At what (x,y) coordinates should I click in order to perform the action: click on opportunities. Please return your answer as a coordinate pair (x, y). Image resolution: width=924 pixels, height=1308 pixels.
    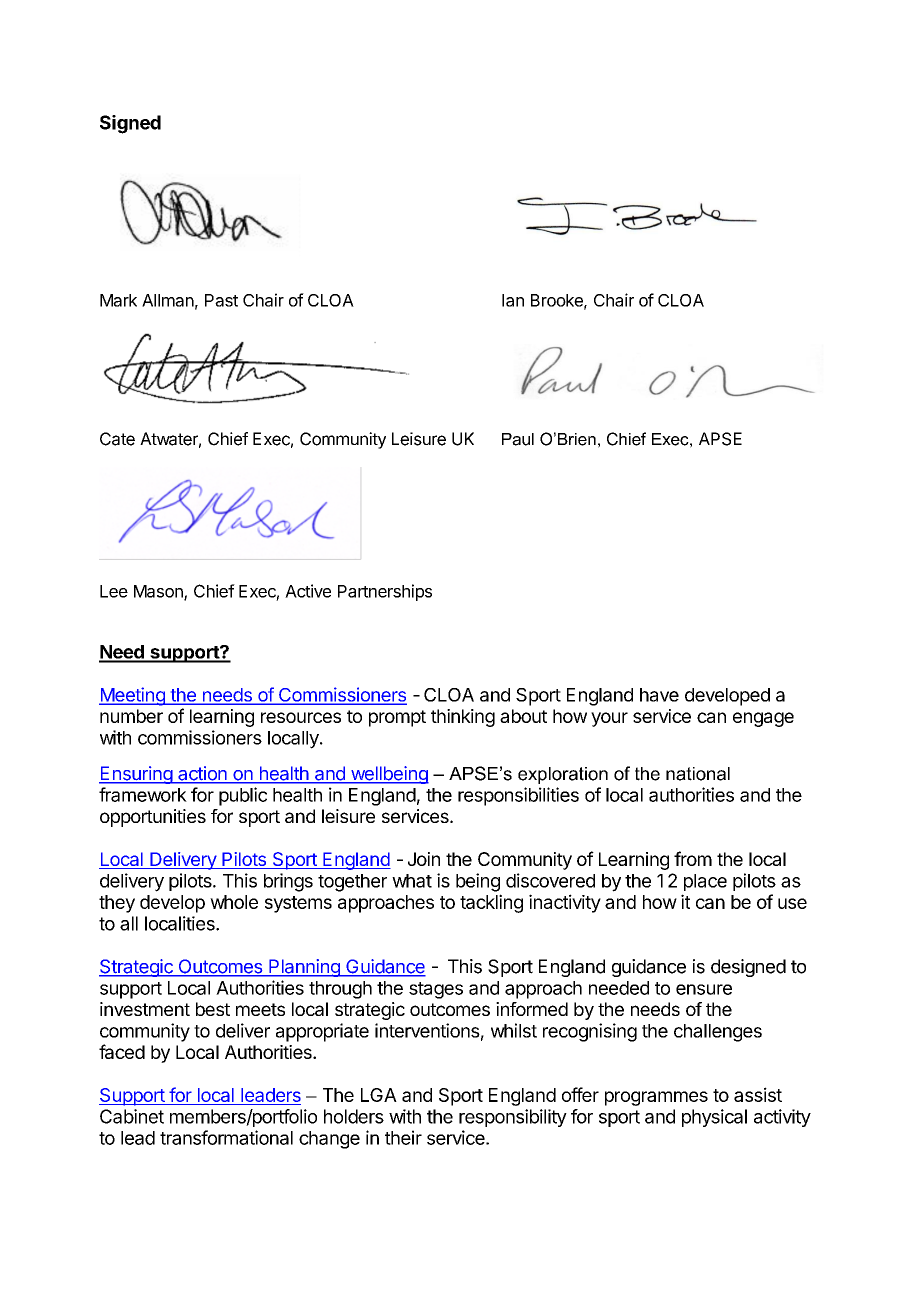
    Looking at the image, I should click on (153, 818).
